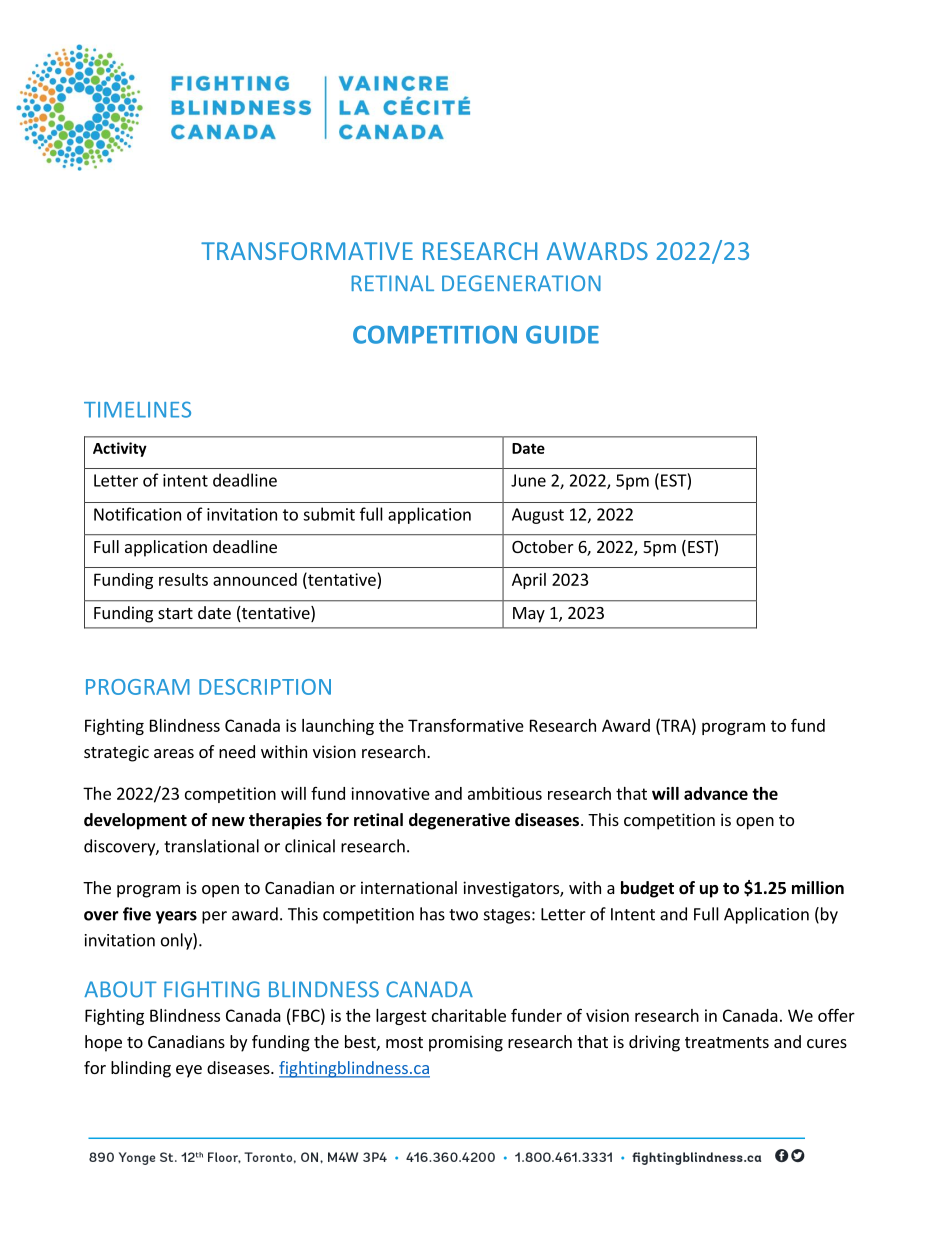 The image size is (952, 1233). Describe the element at coordinates (716, 793) in the image. I see `advance` at that location.
